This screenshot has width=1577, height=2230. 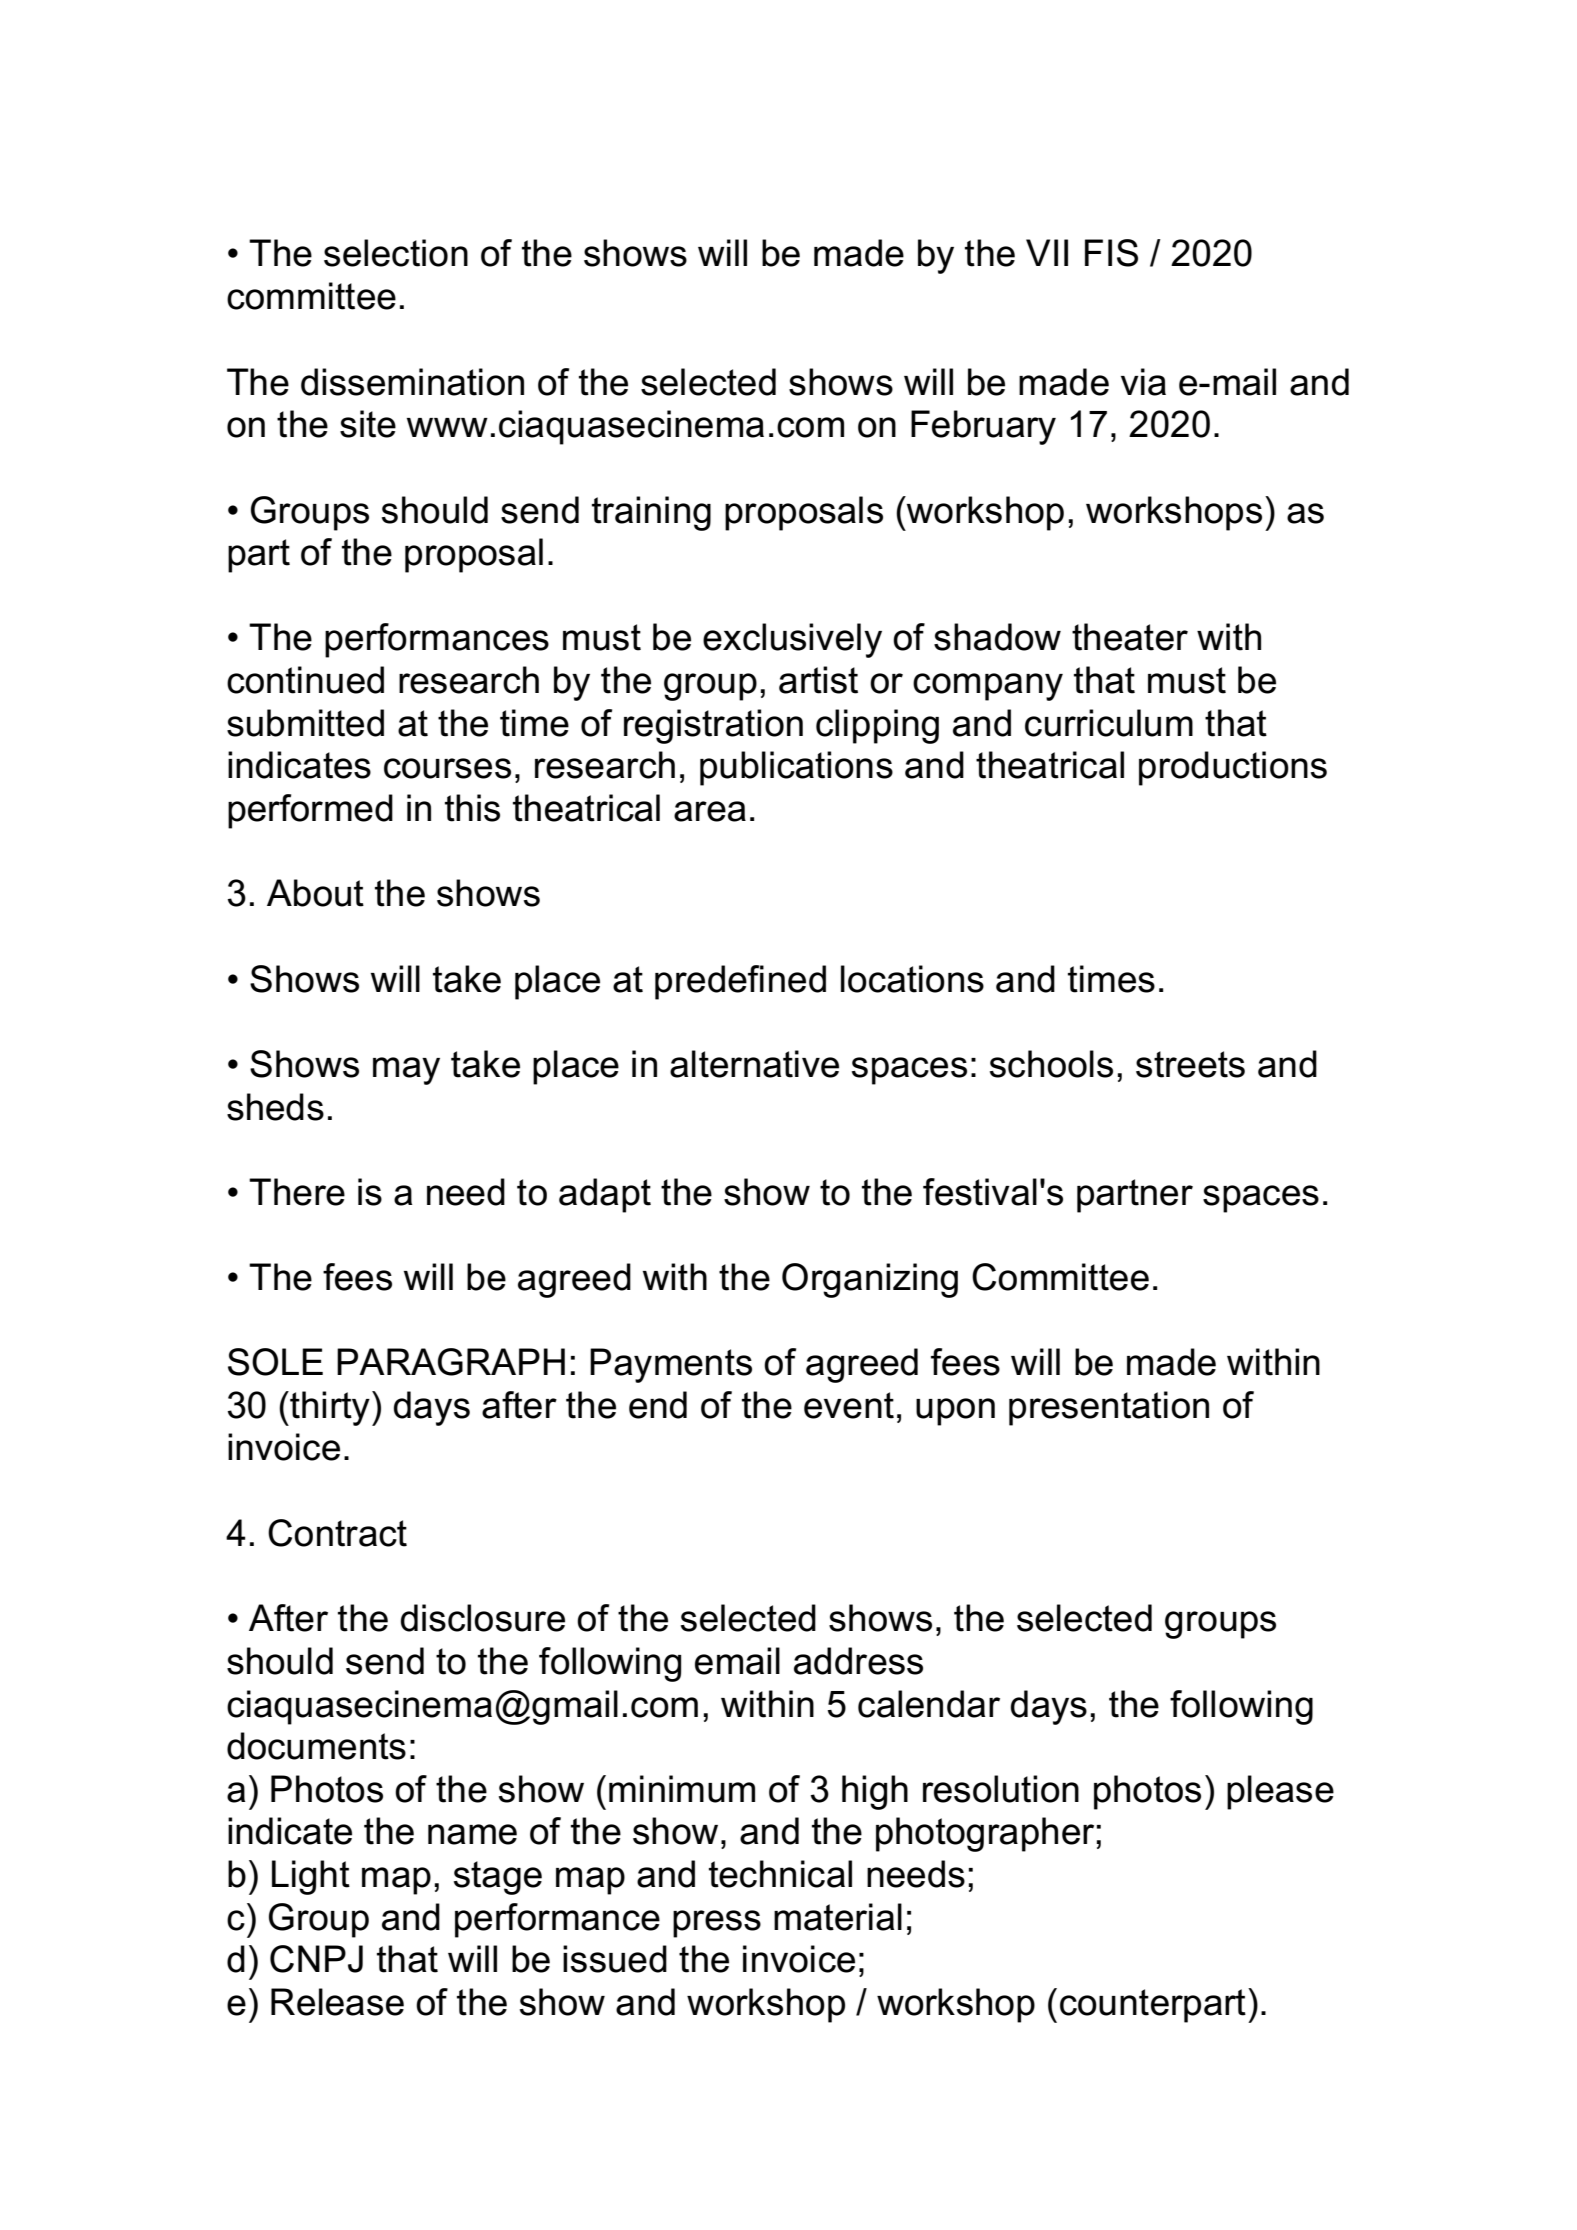 What do you see at coordinates (337, 1533) in the screenshot?
I see `Contract` at bounding box center [337, 1533].
